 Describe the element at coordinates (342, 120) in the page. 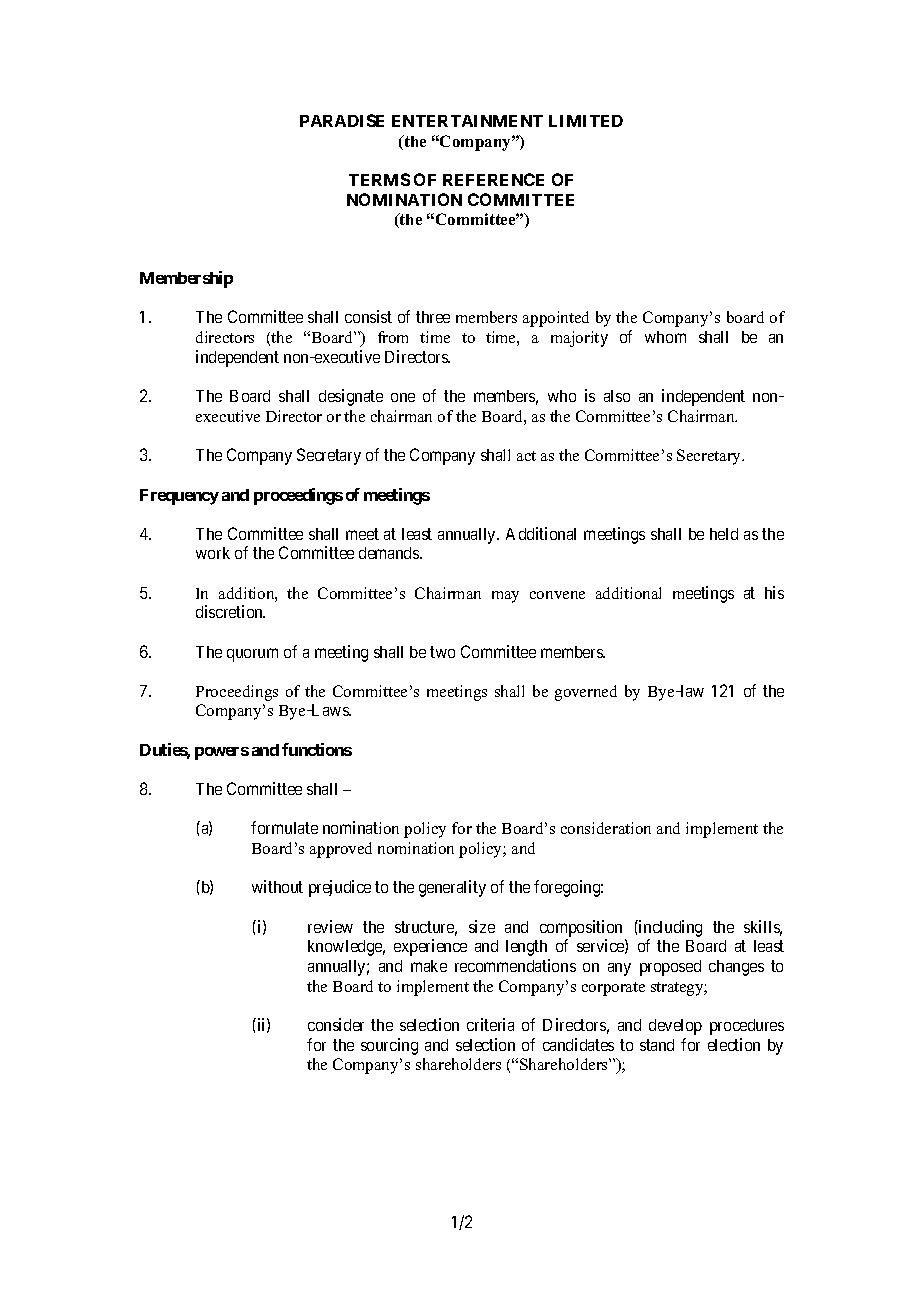

I see `PARADISE` at that location.
